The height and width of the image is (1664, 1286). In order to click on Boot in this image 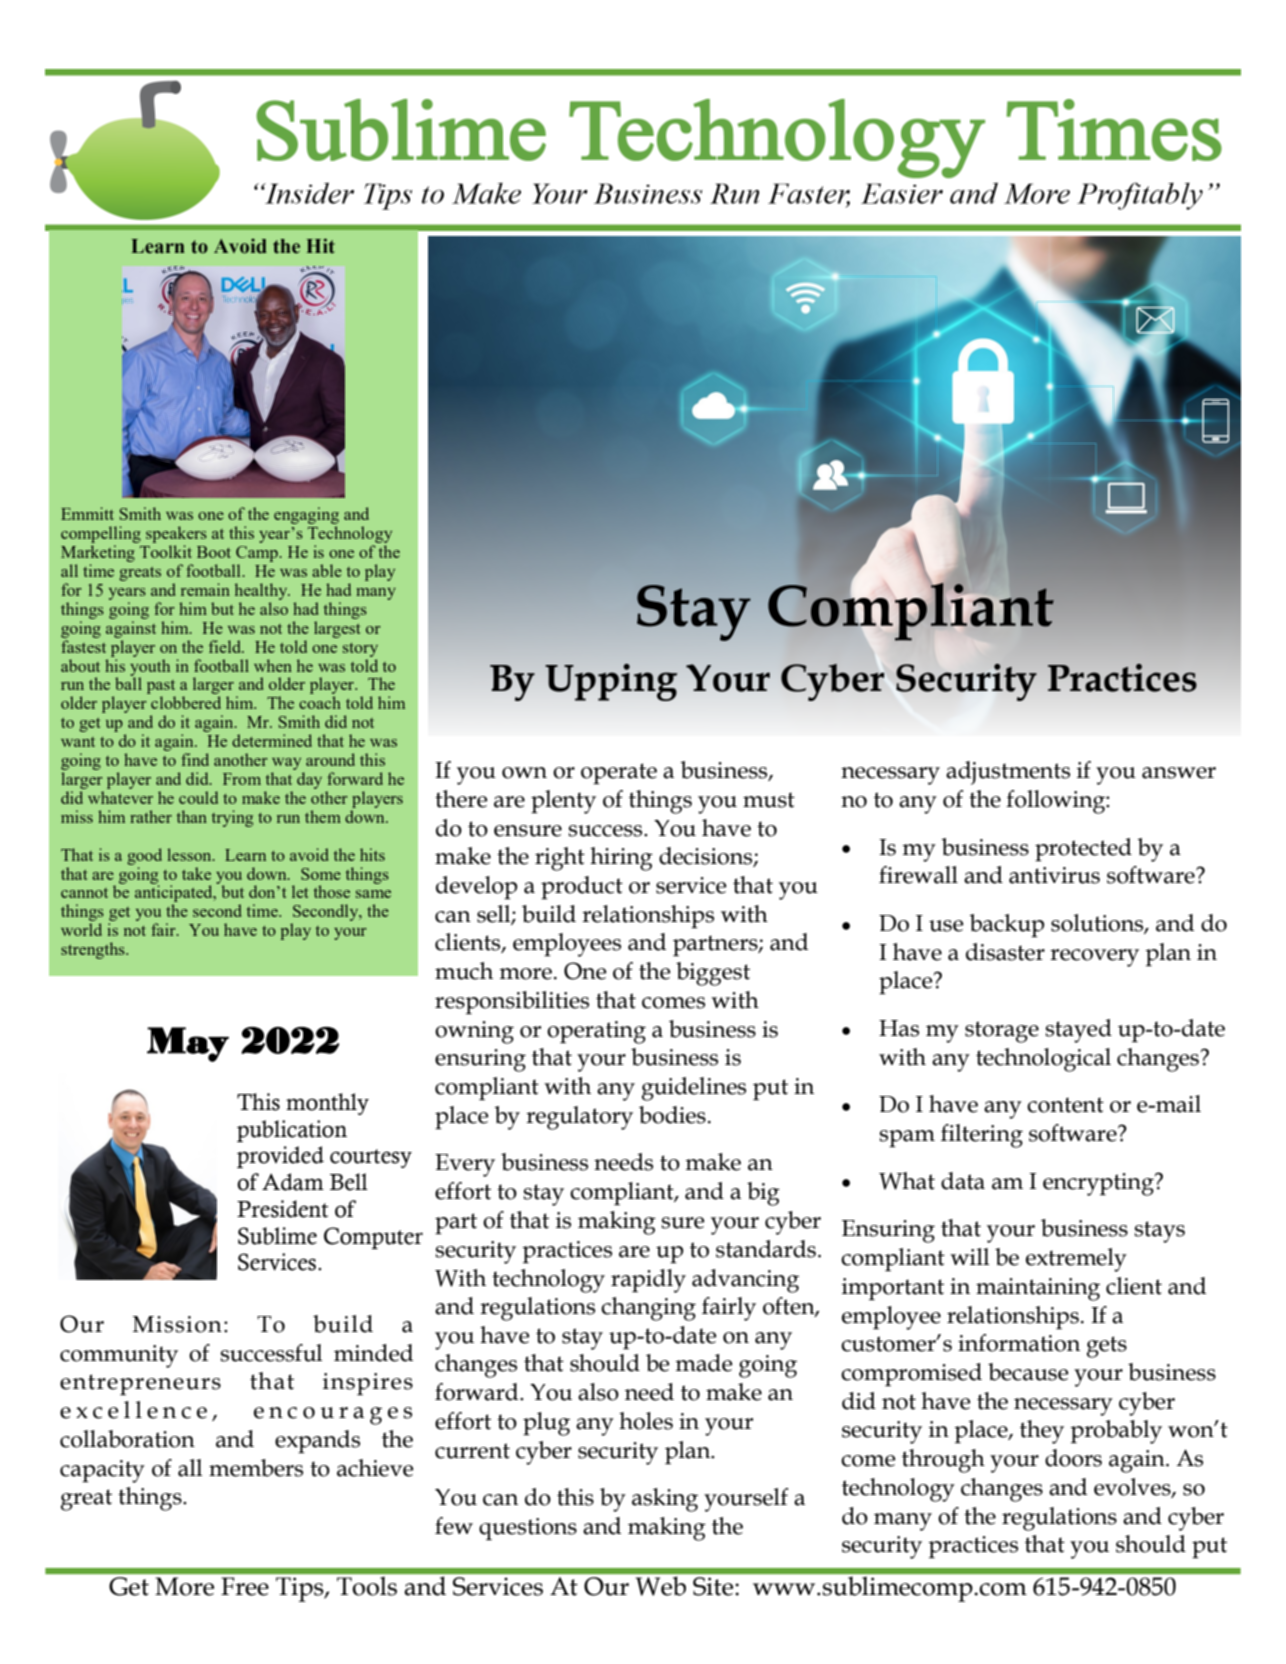, I will do `click(214, 552)`.
